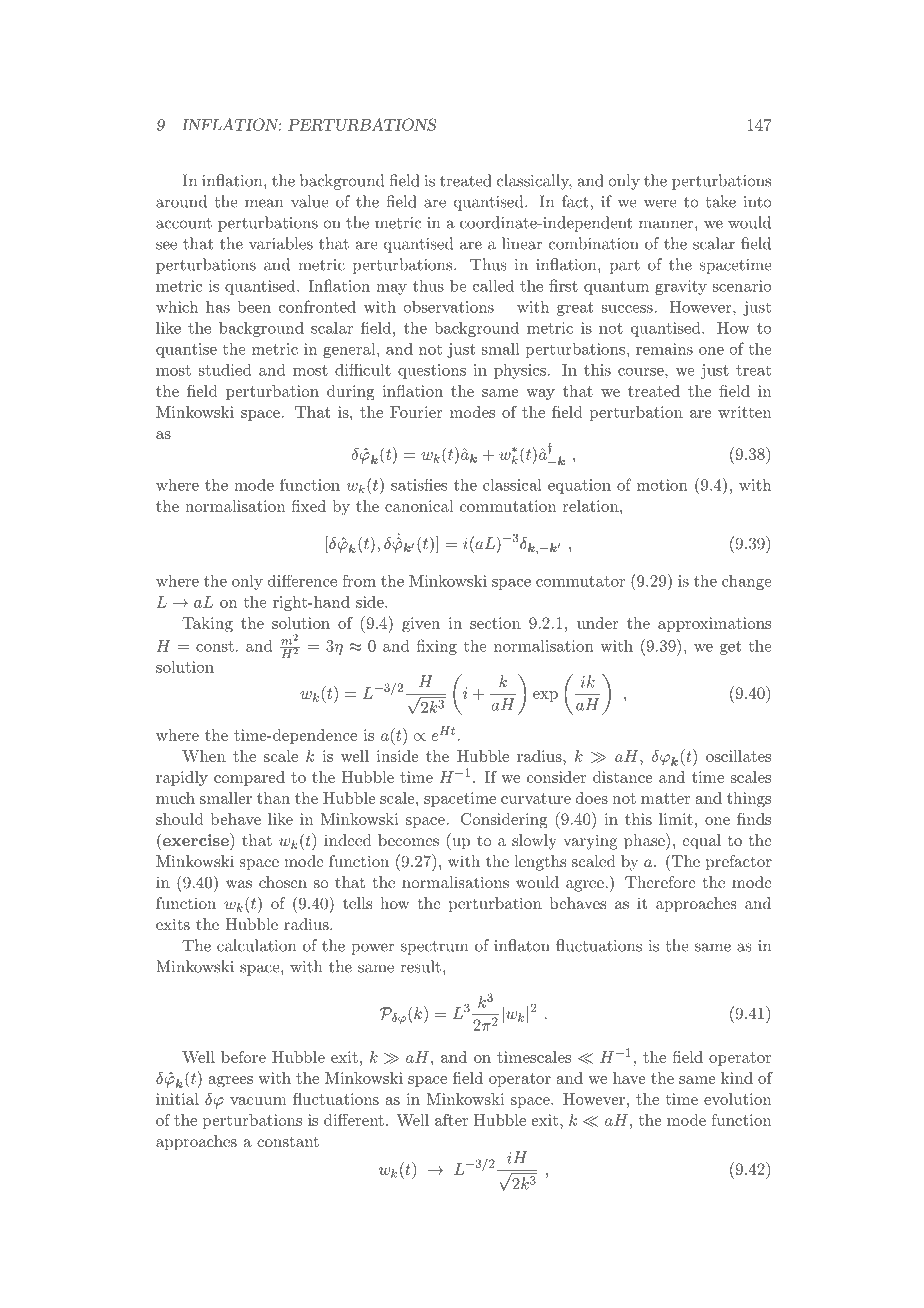  I want to click on evolution, so click(737, 1099).
